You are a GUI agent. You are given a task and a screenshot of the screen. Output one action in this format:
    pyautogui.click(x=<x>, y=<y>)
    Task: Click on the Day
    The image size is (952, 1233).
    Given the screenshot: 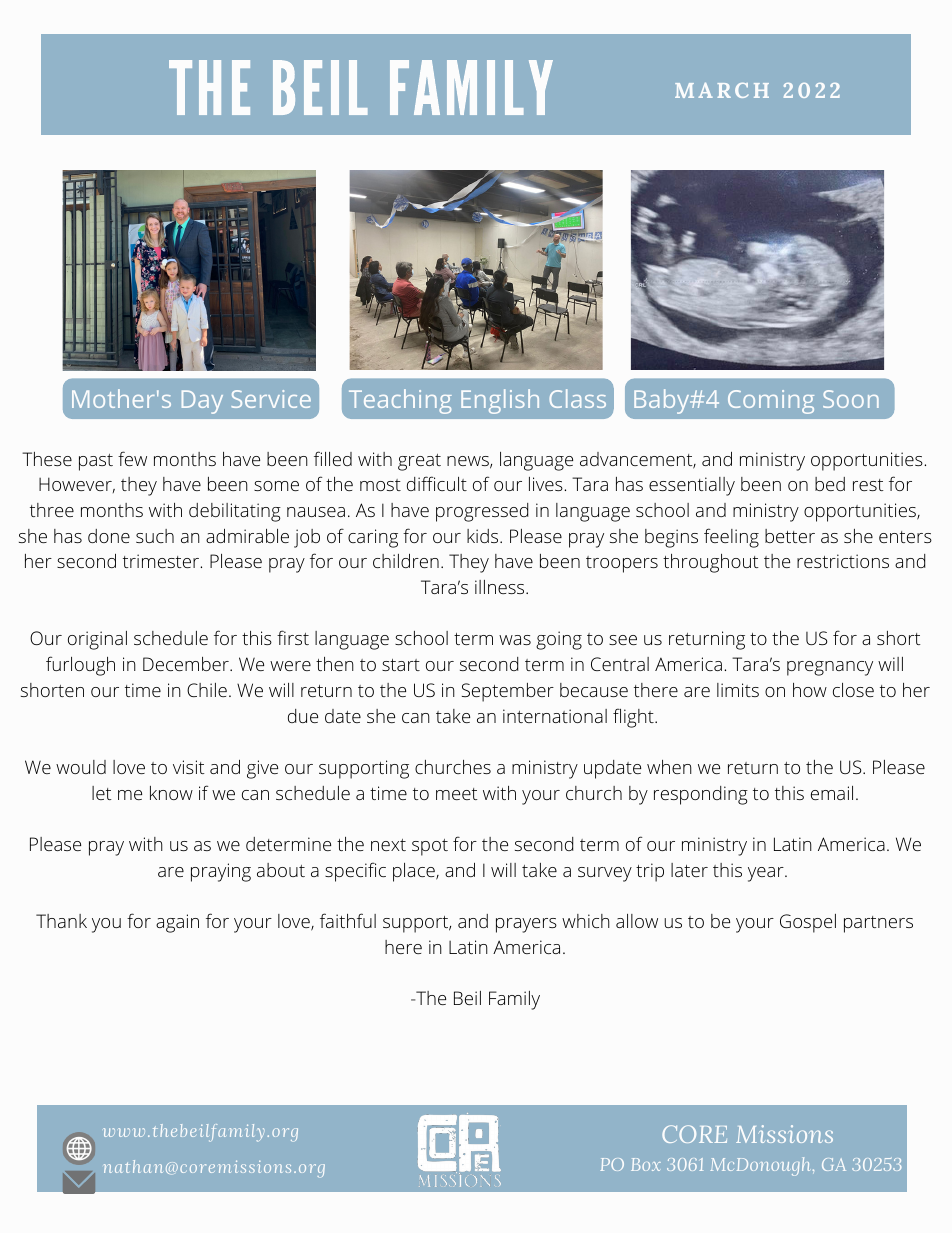 What is the action you would take?
    pyautogui.click(x=202, y=402)
